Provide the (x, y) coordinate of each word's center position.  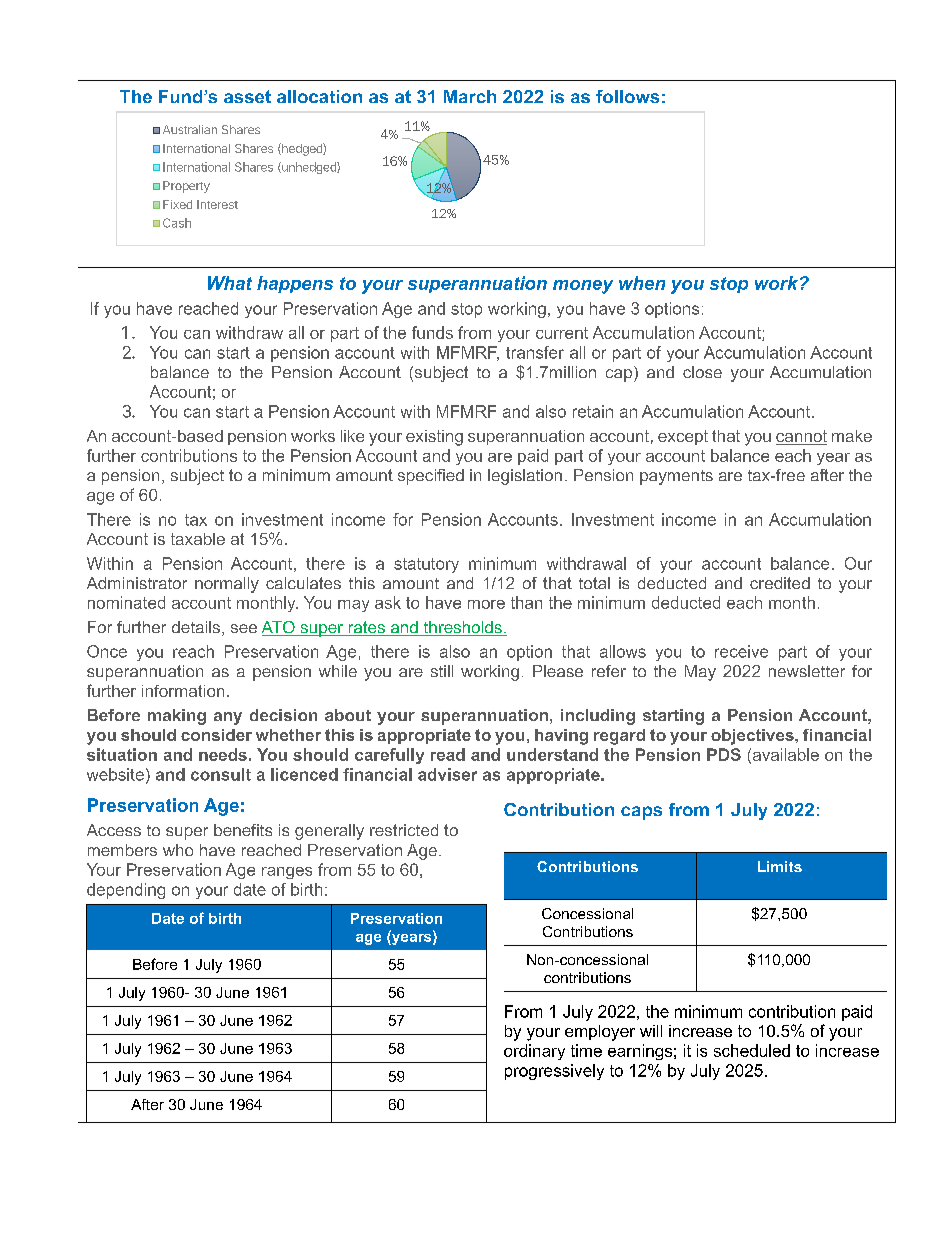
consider (216, 735)
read (448, 754)
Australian (190, 129)
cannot (801, 437)
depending (126, 891)
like (352, 436)
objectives (753, 737)
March (470, 96)
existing (434, 438)
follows (627, 96)
